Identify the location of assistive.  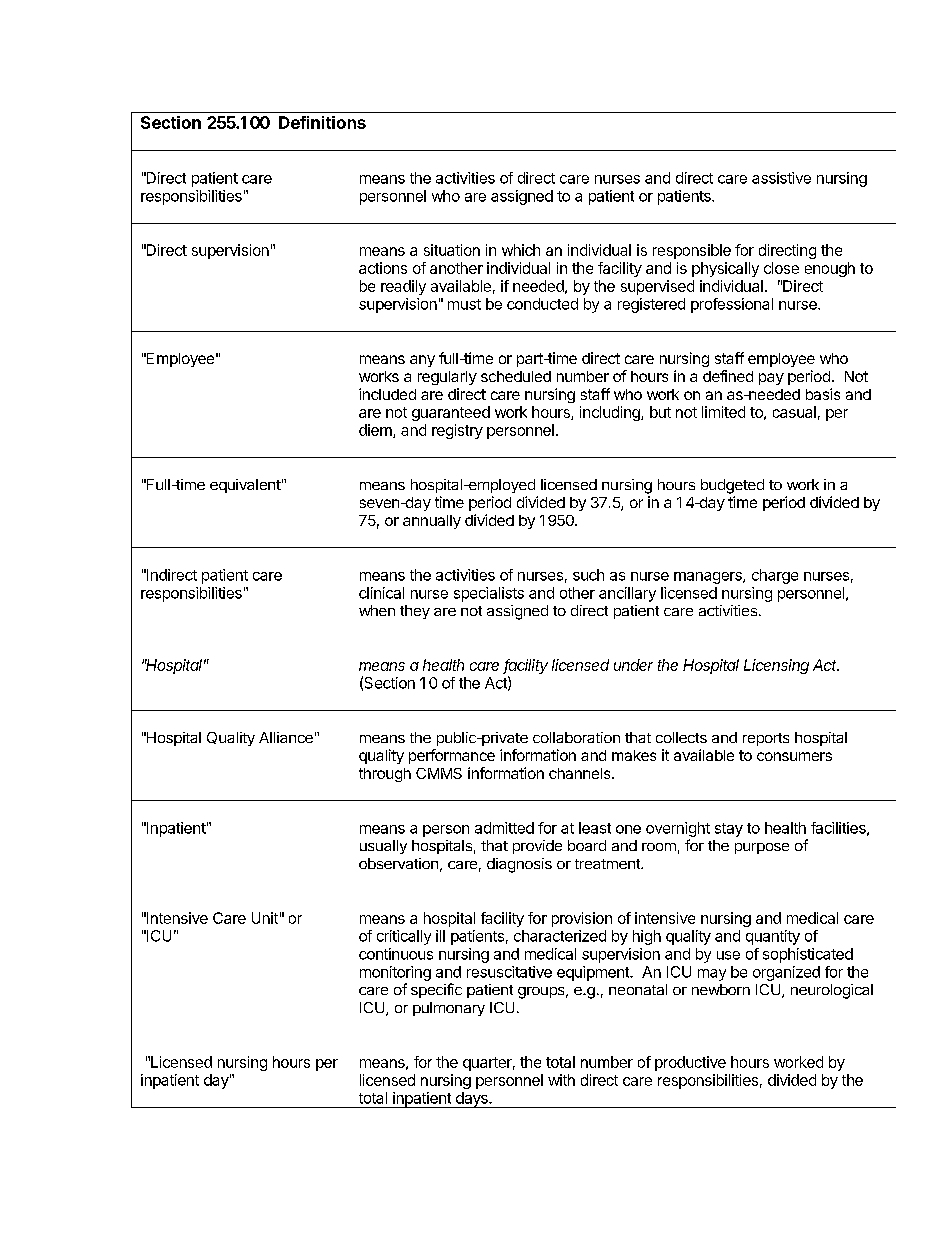
(781, 178).
